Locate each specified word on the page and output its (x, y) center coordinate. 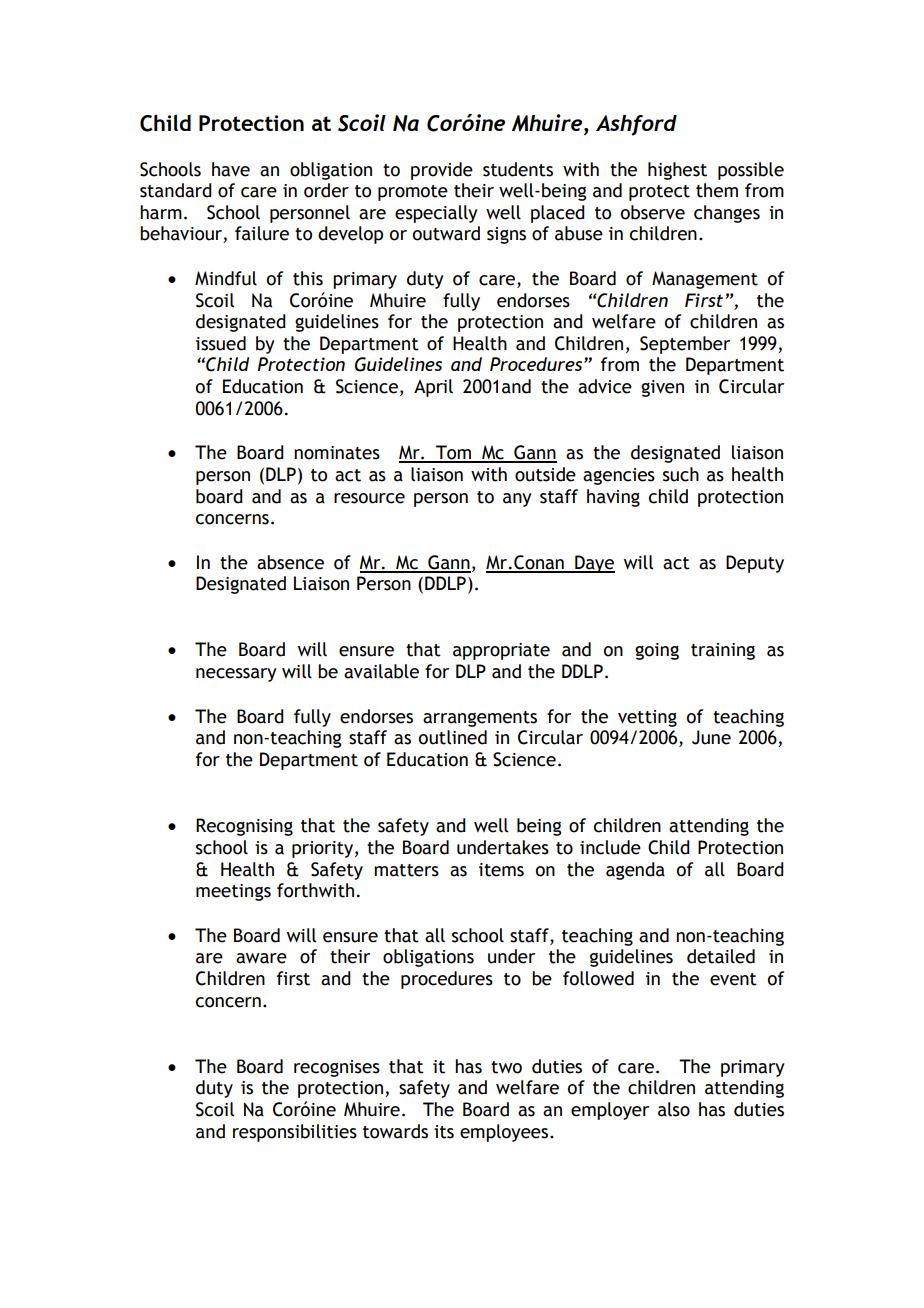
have (231, 169)
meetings (233, 892)
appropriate (501, 651)
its (444, 1132)
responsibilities (295, 1133)
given (662, 388)
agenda (635, 871)
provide (442, 171)
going (657, 651)
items (501, 870)
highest (677, 171)
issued (221, 343)
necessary (236, 675)
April (433, 388)
